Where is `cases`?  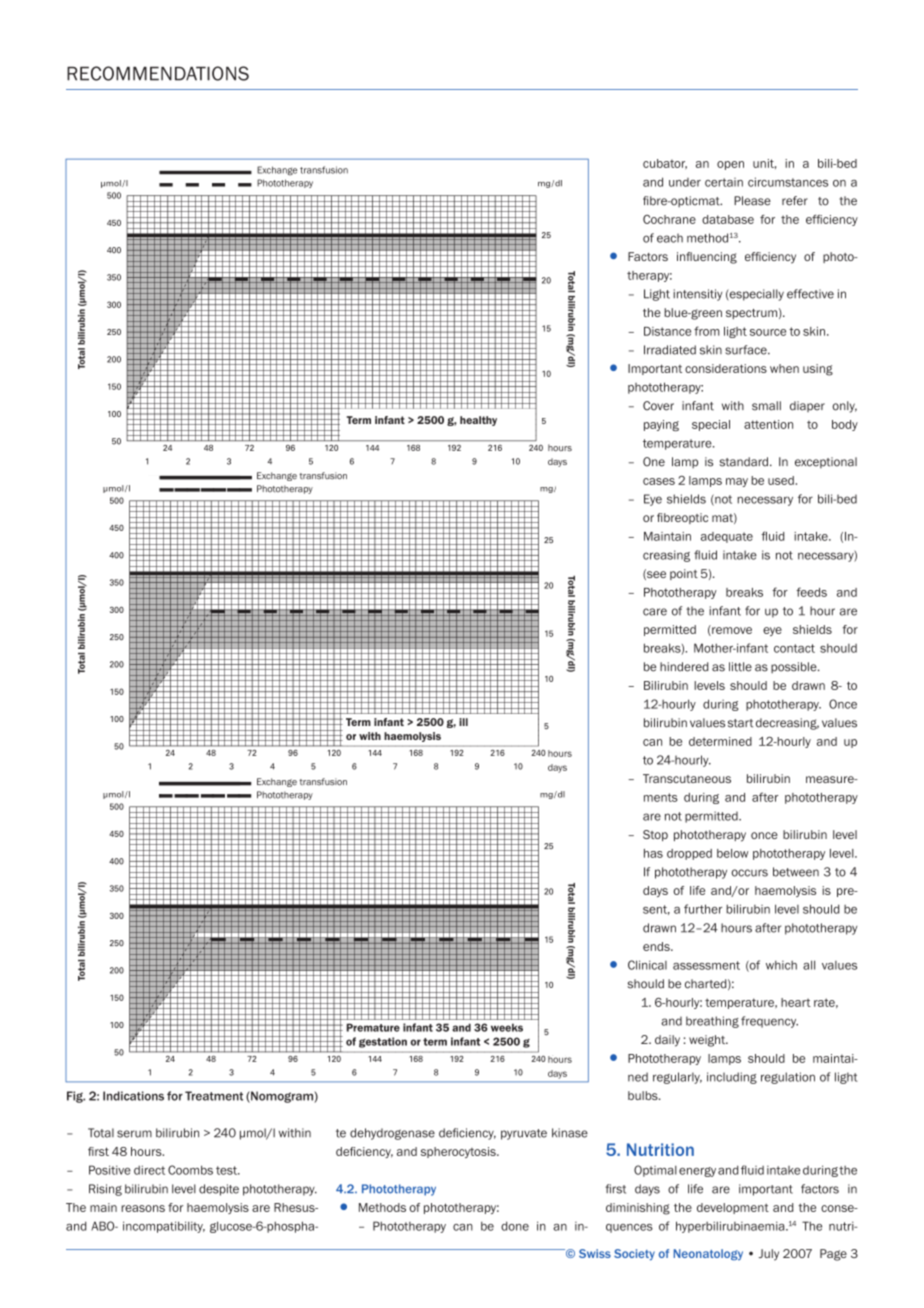
cases is located at coordinates (659, 481).
